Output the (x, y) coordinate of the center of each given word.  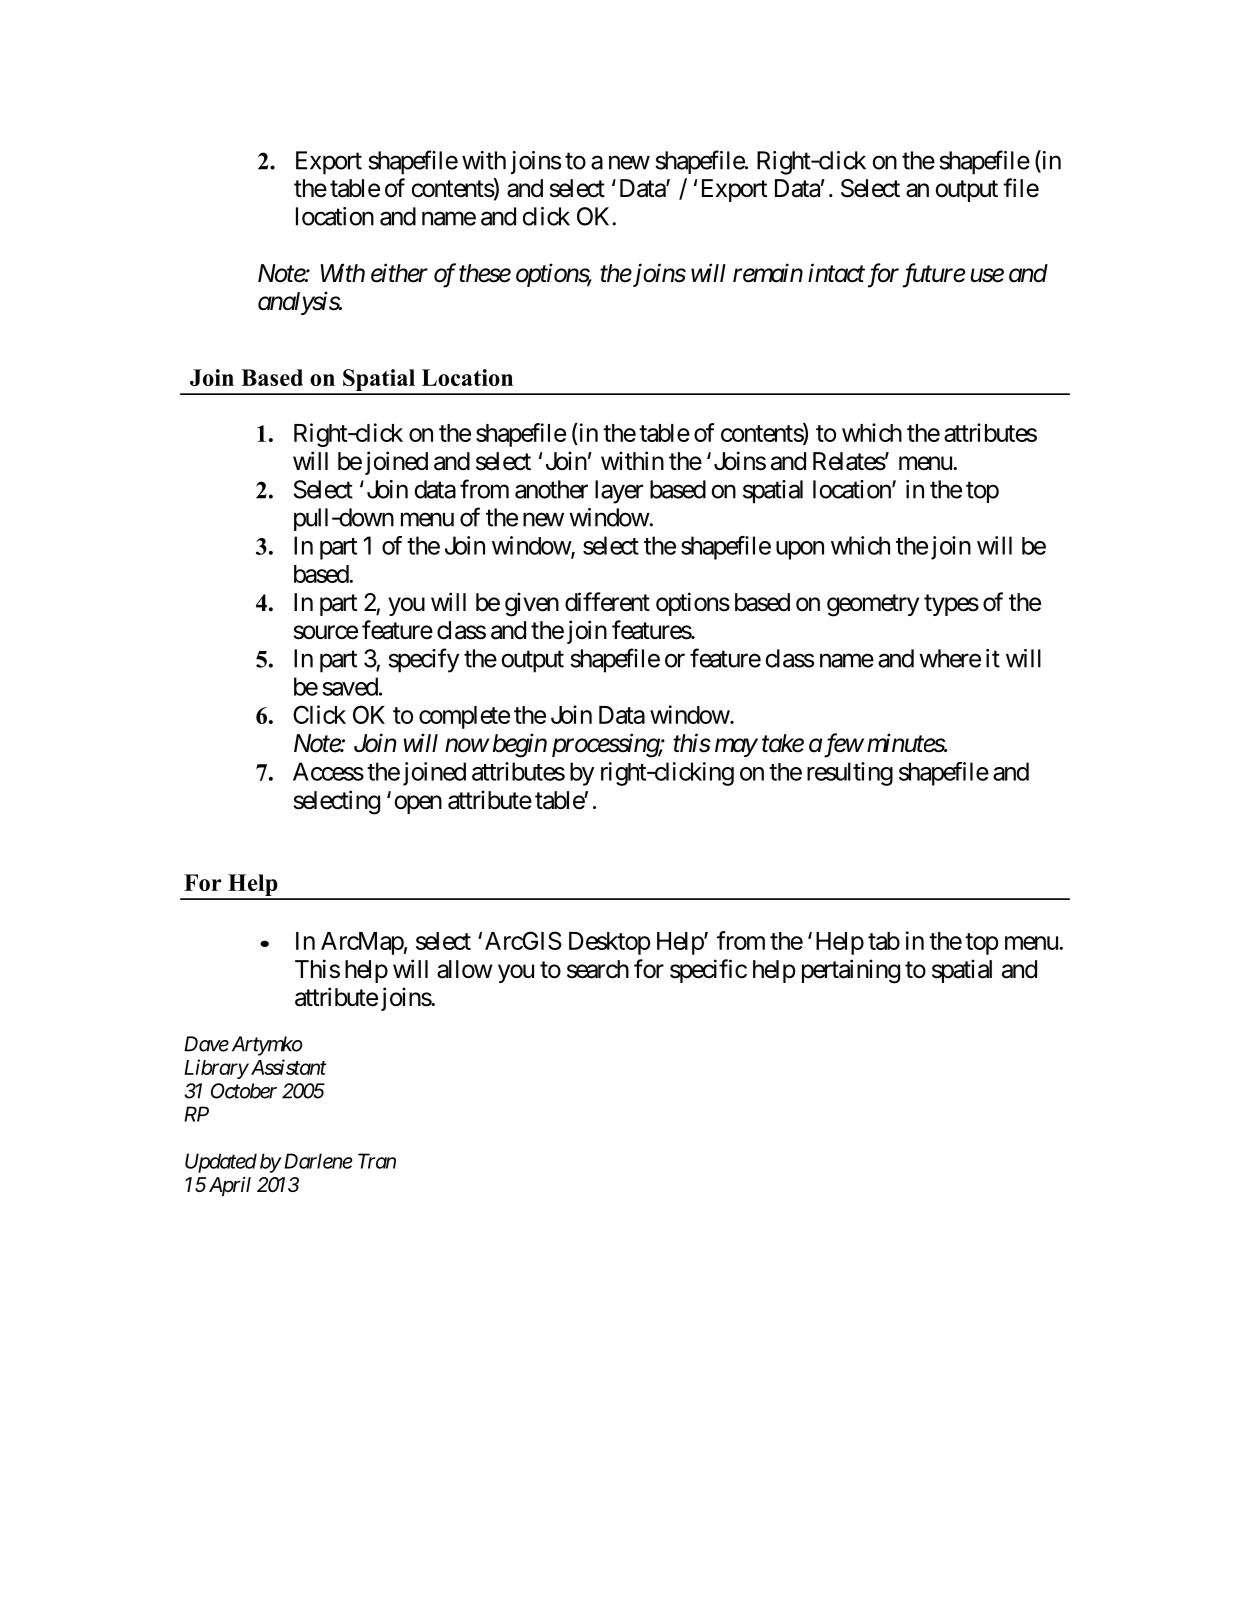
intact (836, 273)
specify (423, 660)
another (551, 489)
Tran (377, 1161)
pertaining (851, 971)
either (399, 273)
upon (800, 550)
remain (768, 273)
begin (520, 745)
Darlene (316, 1161)
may (736, 748)
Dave (206, 1044)
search (598, 969)
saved (350, 686)
